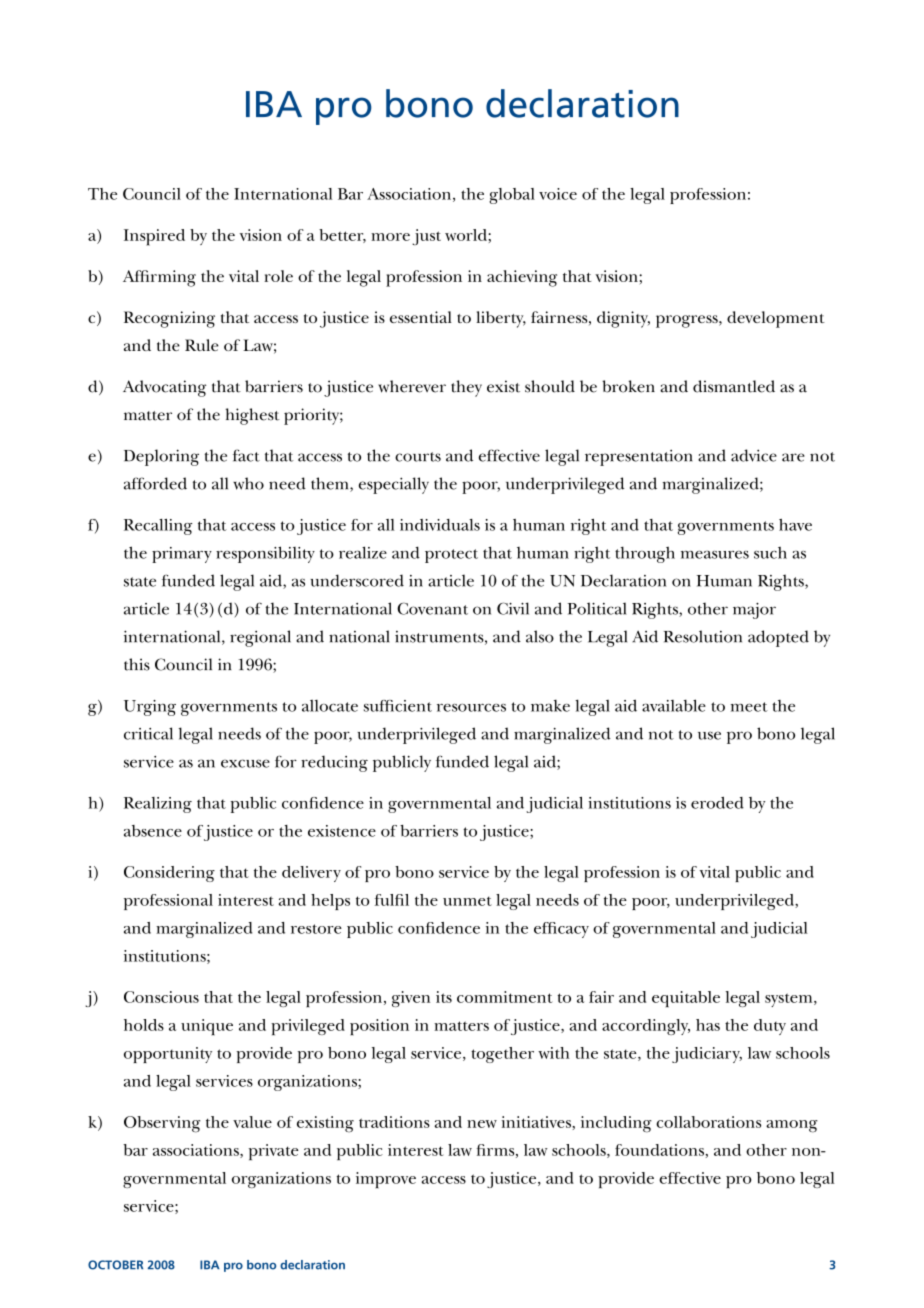 The height and width of the image is (1308, 924). I want to click on Resolution, so click(703, 636).
